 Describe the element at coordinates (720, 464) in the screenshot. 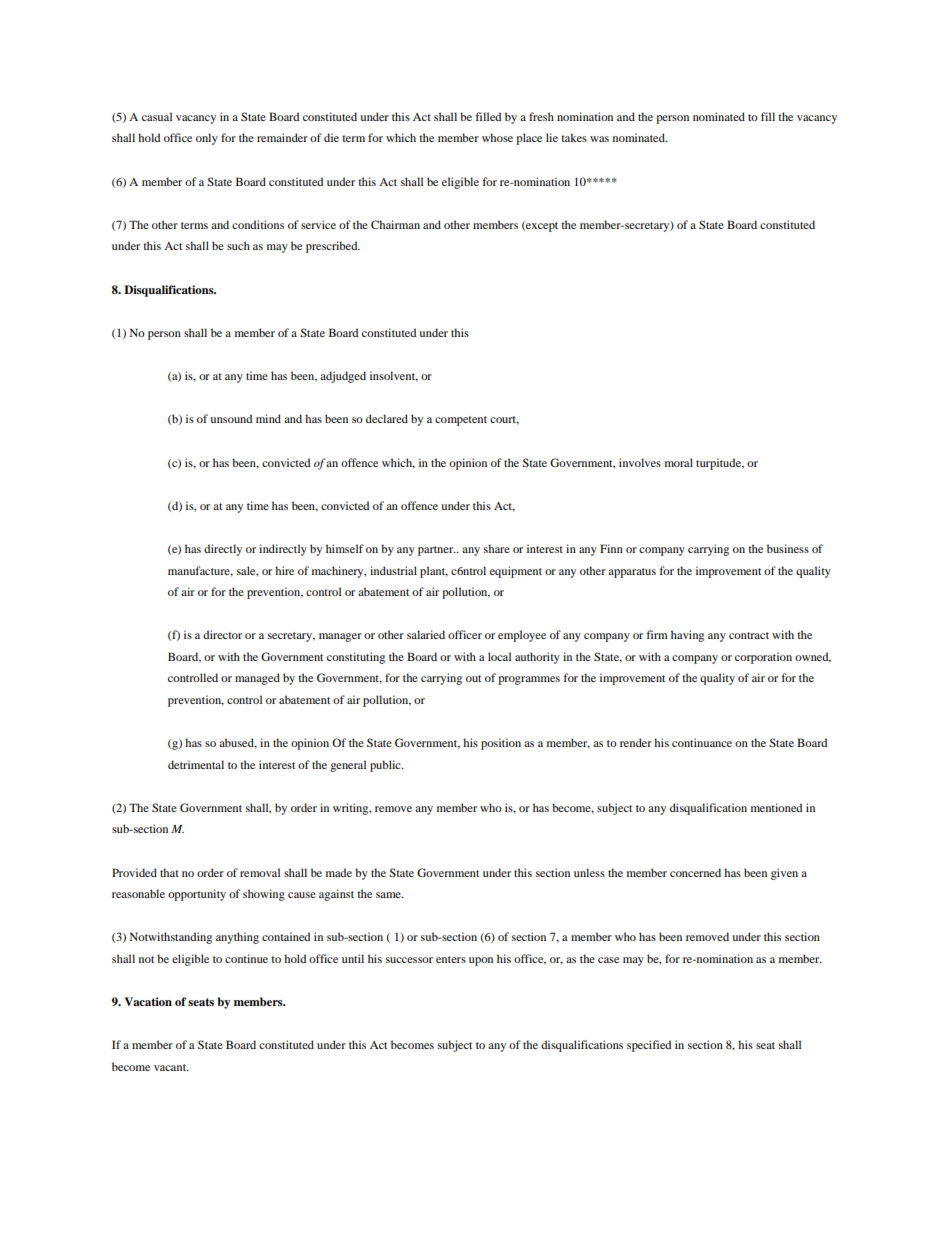

I see `turpitude` at that location.
